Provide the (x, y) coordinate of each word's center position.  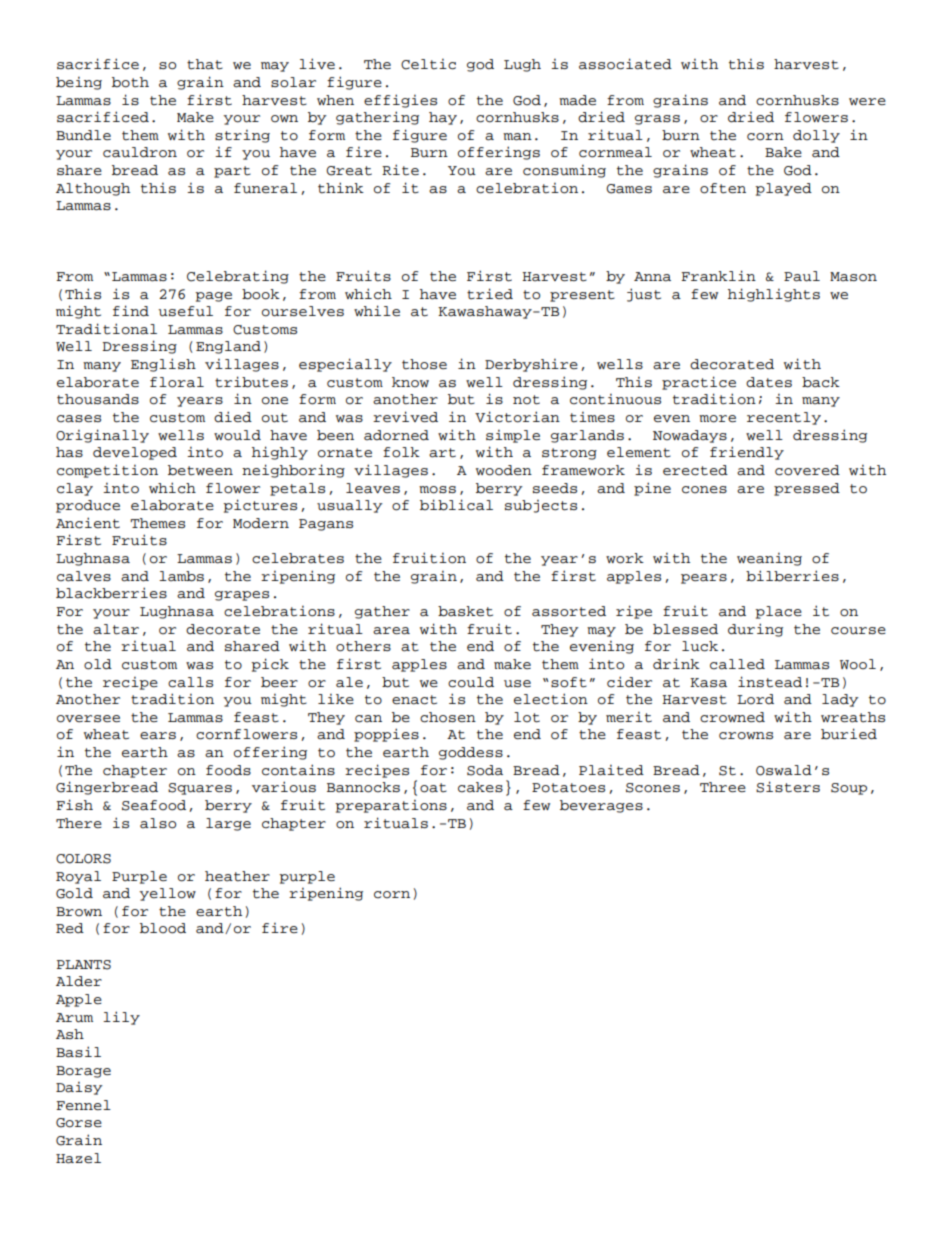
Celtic (428, 64)
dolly (816, 136)
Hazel (78, 1158)
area (391, 631)
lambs (181, 576)
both (130, 82)
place (778, 612)
